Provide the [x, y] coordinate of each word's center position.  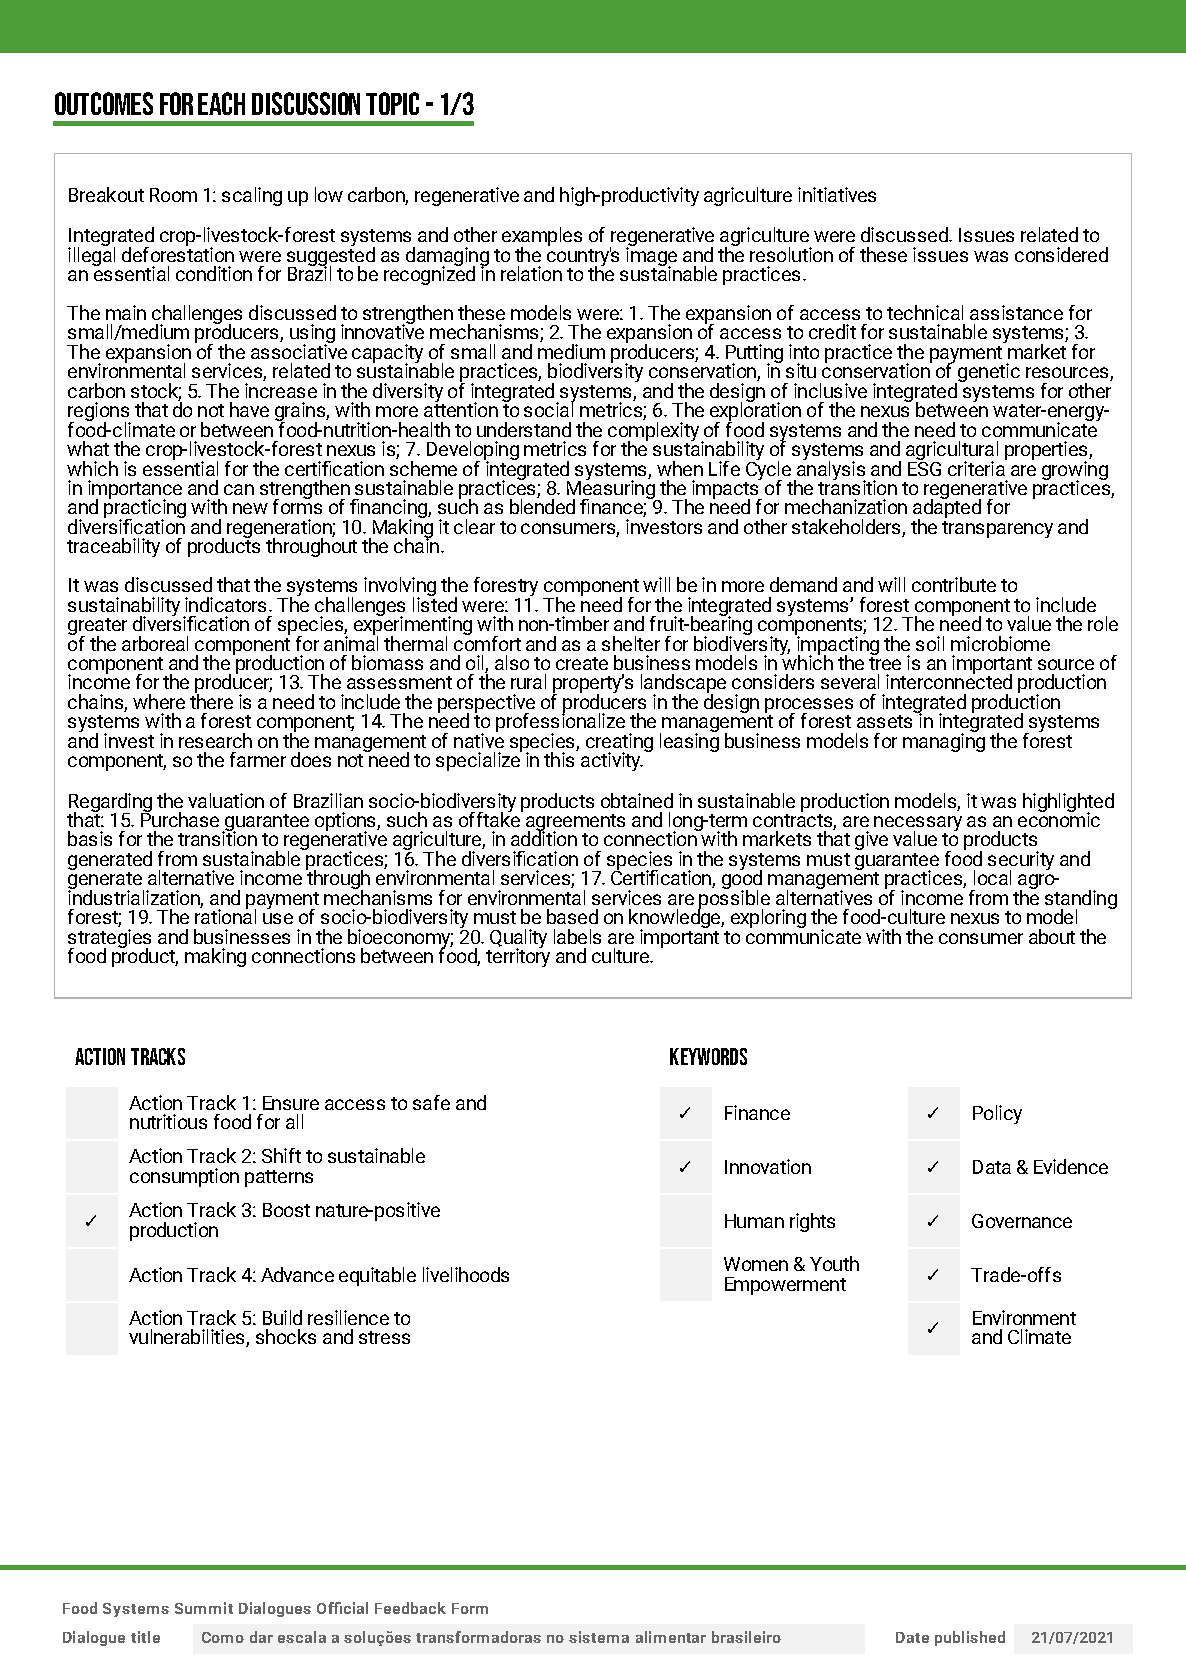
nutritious [168, 1121]
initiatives [837, 194]
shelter [631, 643]
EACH [221, 103]
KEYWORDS [708, 1056]
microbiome [1000, 643]
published [970, 1638]
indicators [225, 604]
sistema [599, 1637]
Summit [204, 1608]
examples [542, 238]
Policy [997, 1114]
